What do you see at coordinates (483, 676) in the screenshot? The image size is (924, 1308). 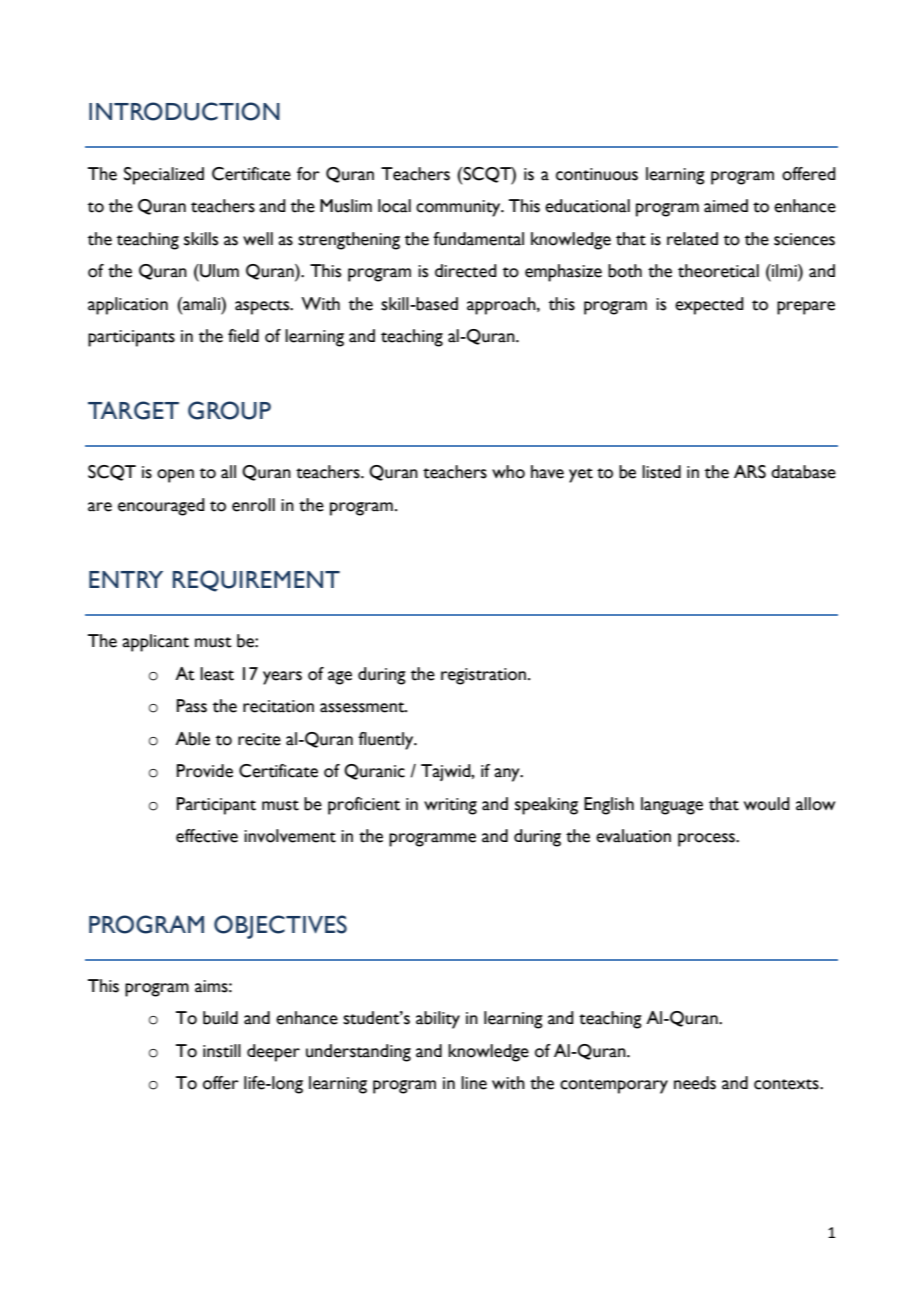 I see `registration` at bounding box center [483, 676].
